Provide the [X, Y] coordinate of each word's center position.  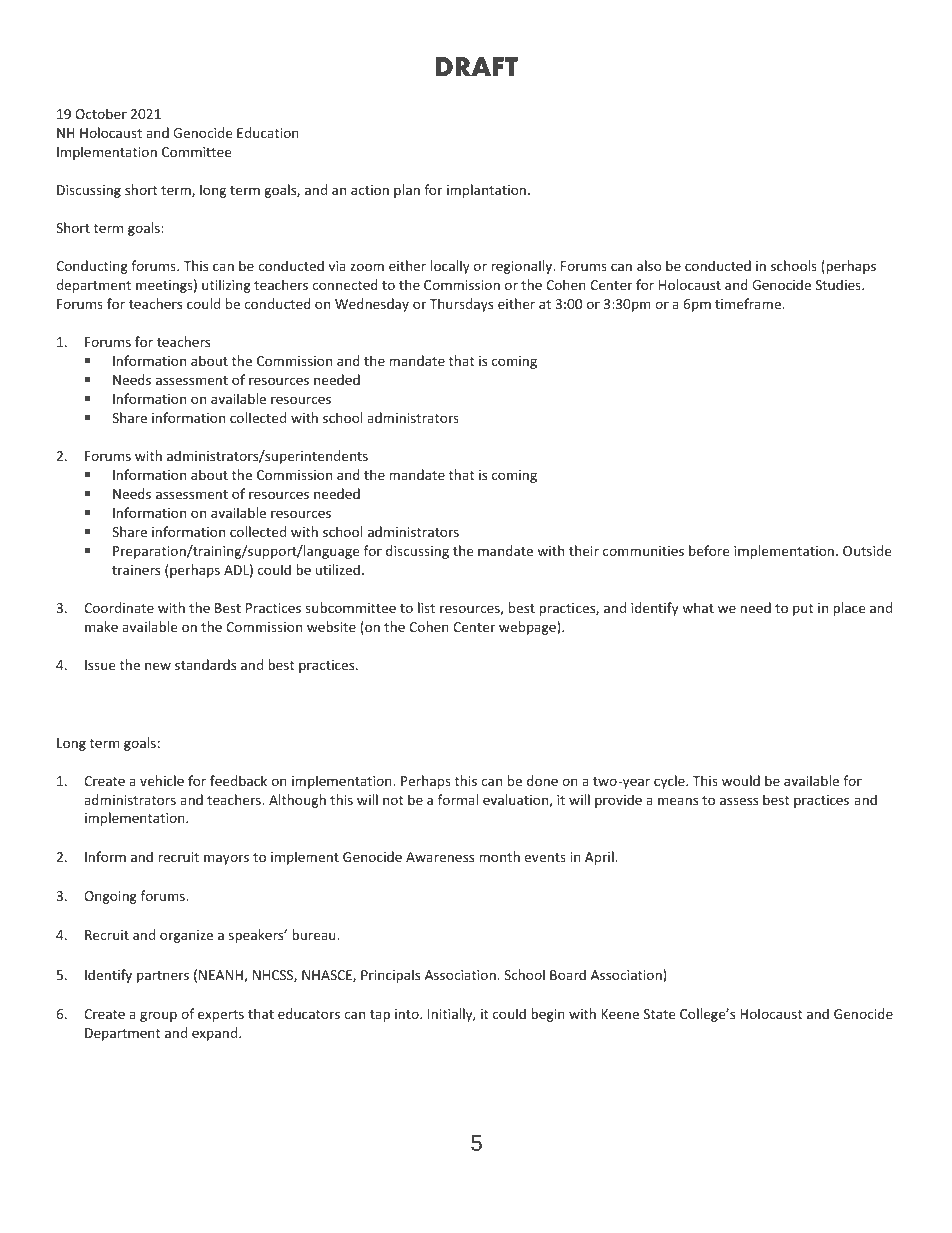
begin [548, 1015]
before [709, 550]
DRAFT [477, 66]
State [659, 1014]
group [158, 1016]
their [584, 550]
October [101, 113]
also [649, 265]
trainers [136, 570]
